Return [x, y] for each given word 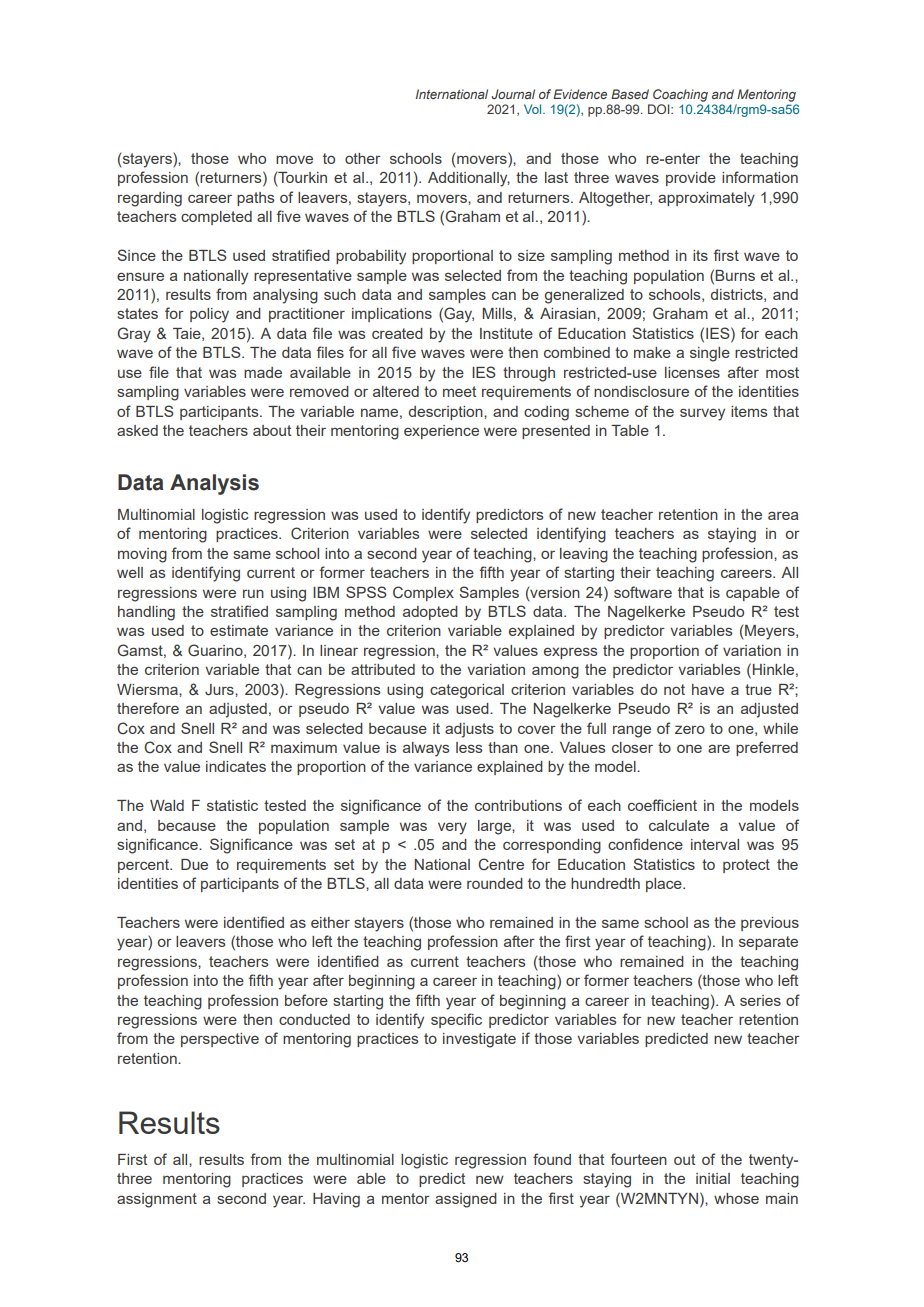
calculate [679, 825]
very [452, 828]
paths [255, 199]
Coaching [680, 95]
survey [702, 414]
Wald [167, 805]
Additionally [469, 179]
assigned [466, 1200]
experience [441, 432]
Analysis [214, 484]
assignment [157, 1200]
